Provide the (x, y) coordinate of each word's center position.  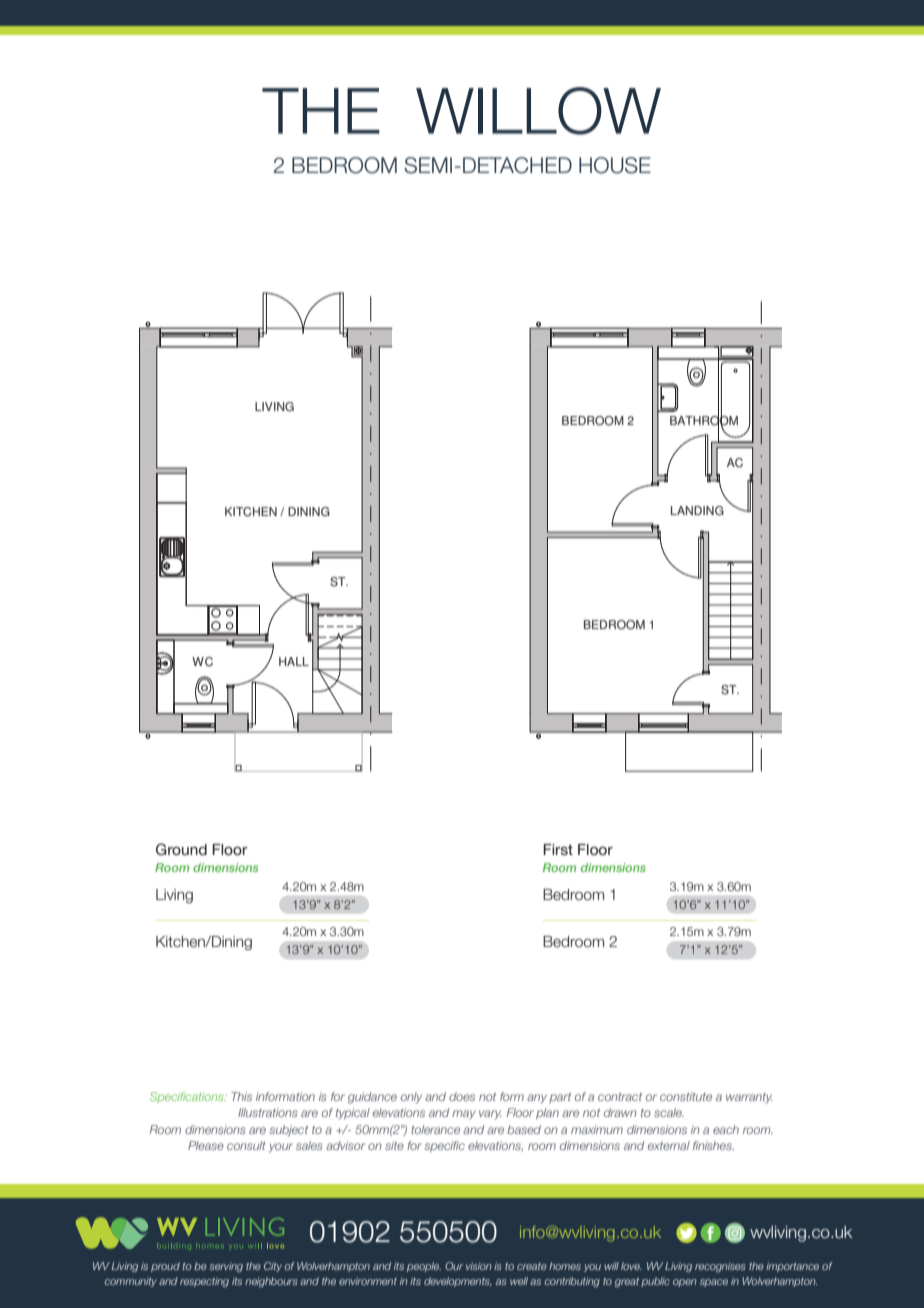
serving (226, 1267)
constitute (686, 1096)
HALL (294, 661)
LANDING (697, 511)
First (558, 849)
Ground (181, 849)
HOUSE (615, 165)
